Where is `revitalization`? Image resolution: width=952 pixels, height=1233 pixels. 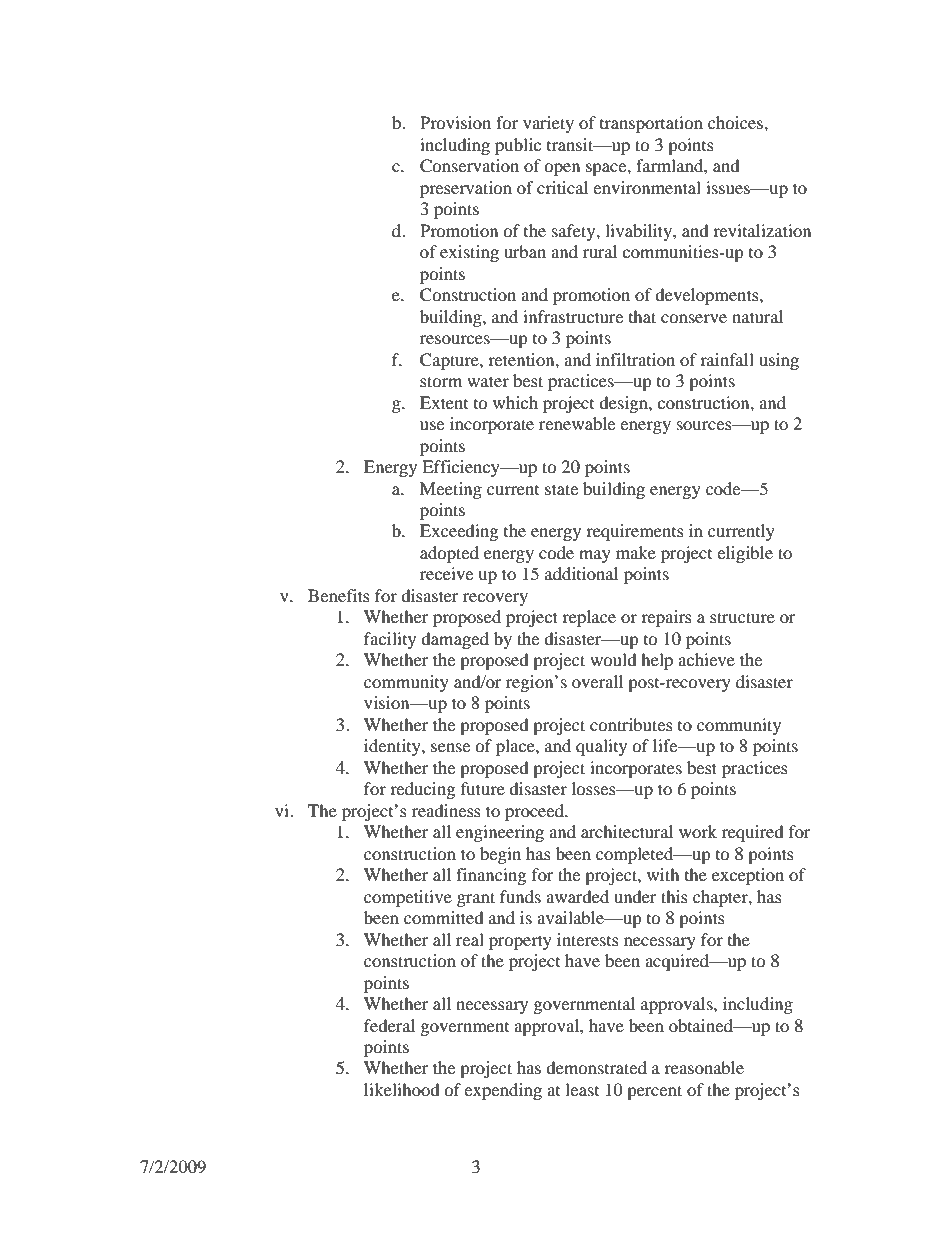
revitalization is located at coordinates (762, 230).
